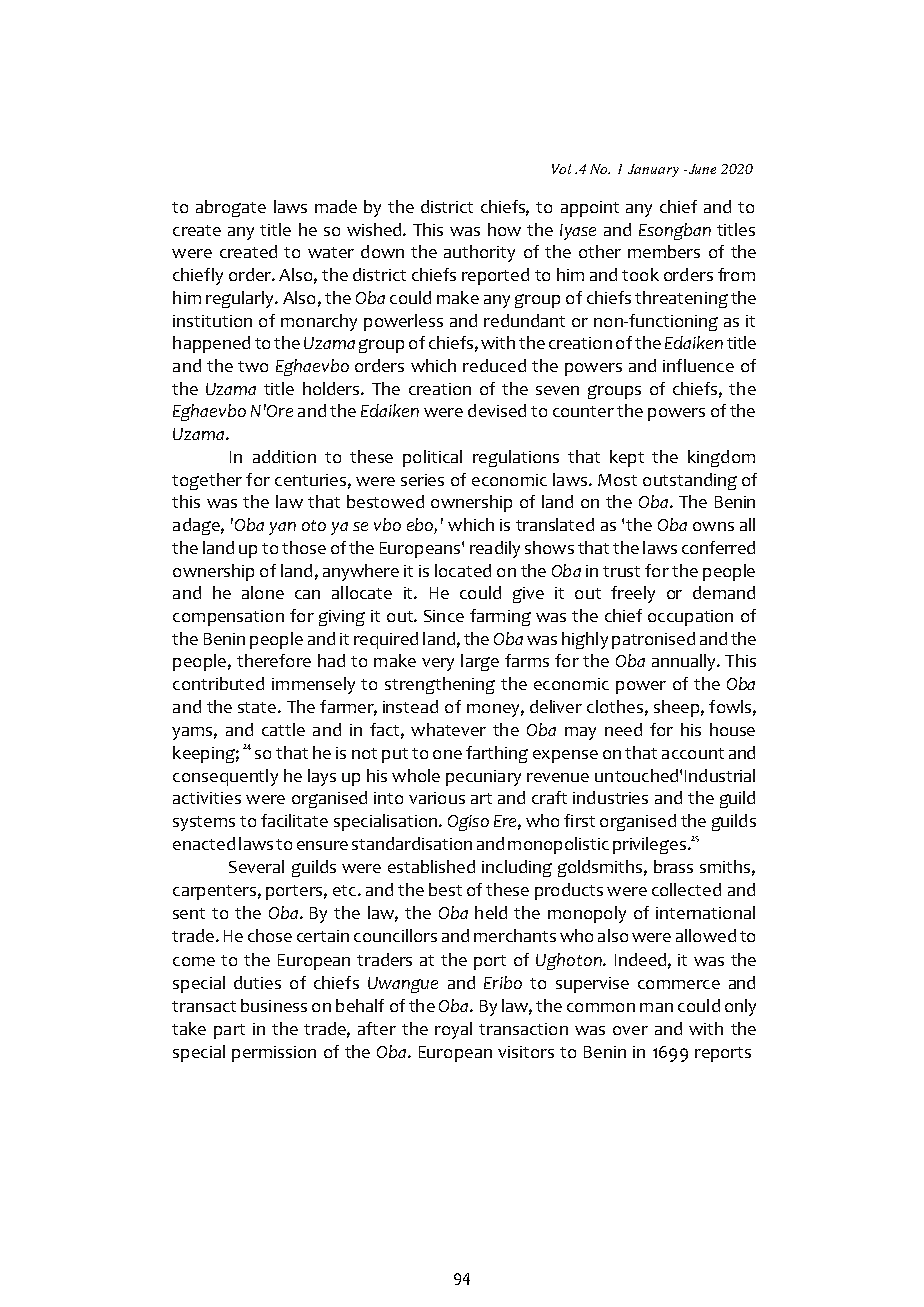 The image size is (924, 1307). What do you see at coordinates (231, 208) in the screenshot?
I see `abrogate` at bounding box center [231, 208].
